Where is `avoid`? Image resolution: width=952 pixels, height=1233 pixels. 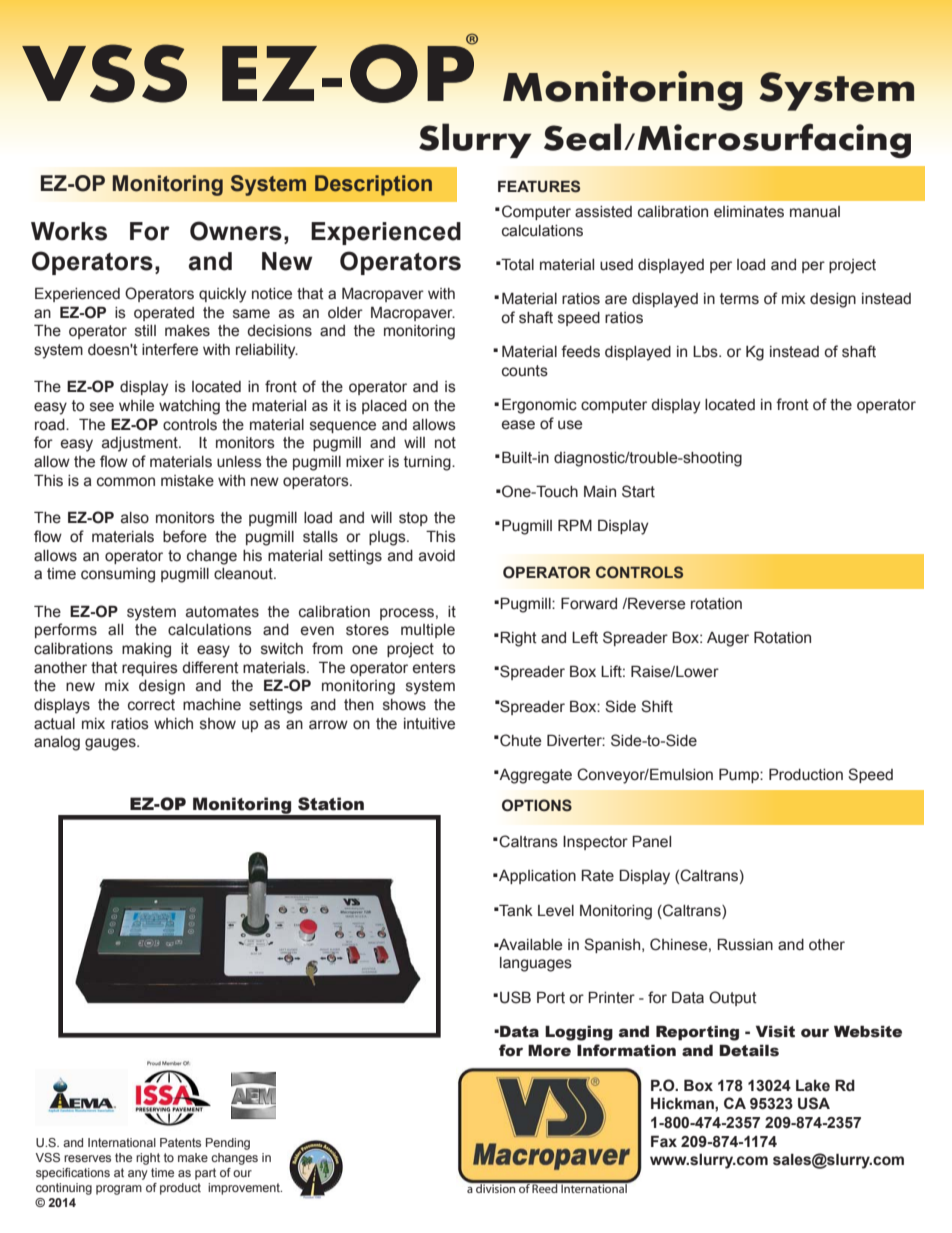 avoid is located at coordinates (437, 556).
